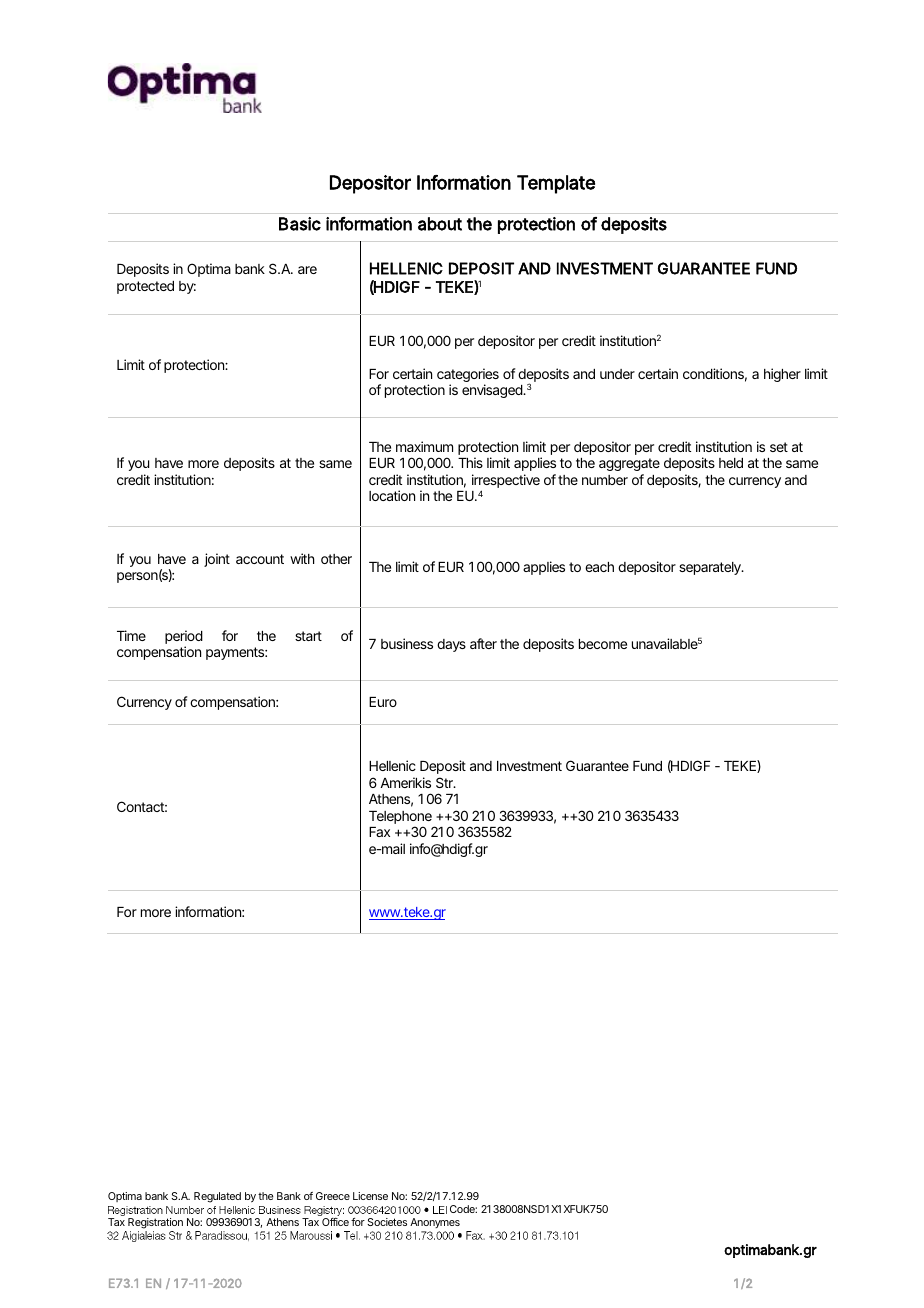 The height and width of the screenshot is (1308, 924). I want to click on separately, so click(711, 568).
